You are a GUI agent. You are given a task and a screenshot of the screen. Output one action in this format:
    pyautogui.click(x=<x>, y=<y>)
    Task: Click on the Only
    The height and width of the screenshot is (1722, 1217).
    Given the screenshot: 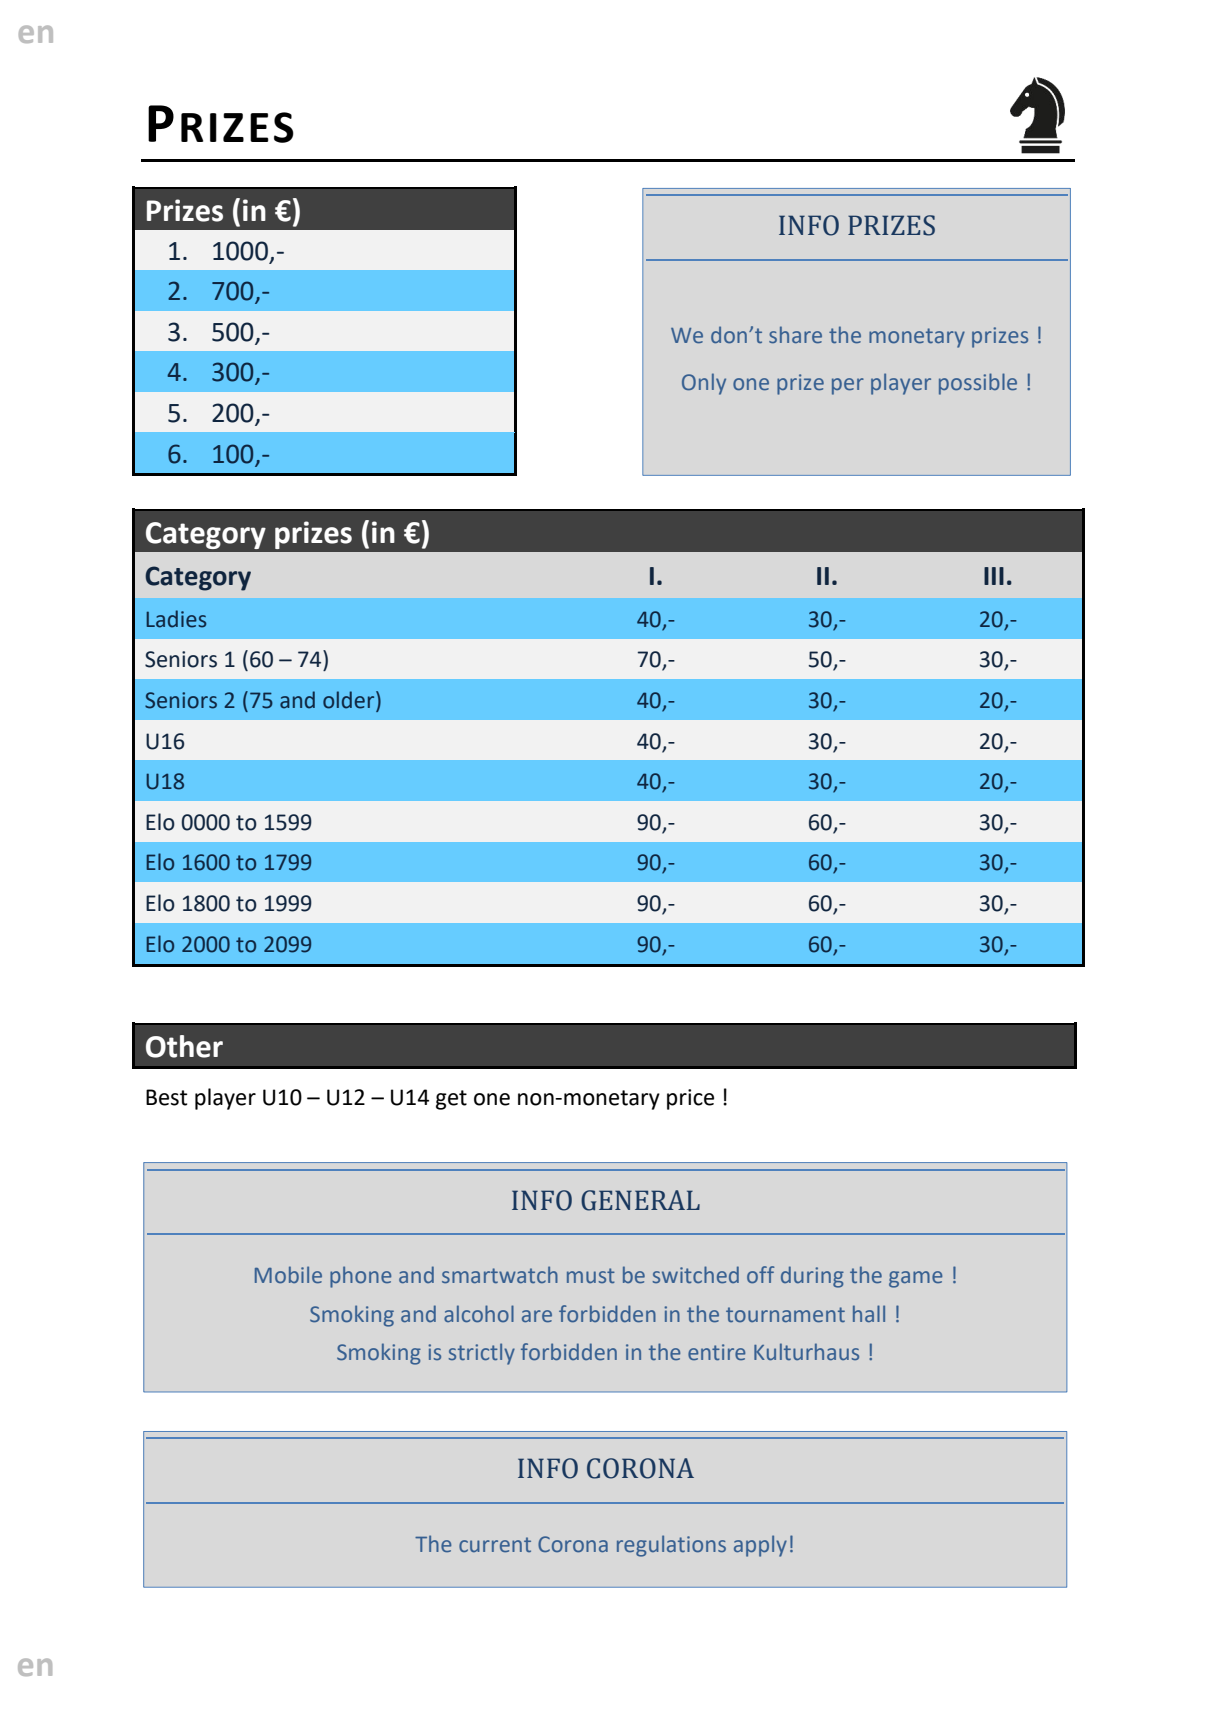 What is the action you would take?
    pyautogui.click(x=704, y=384)
